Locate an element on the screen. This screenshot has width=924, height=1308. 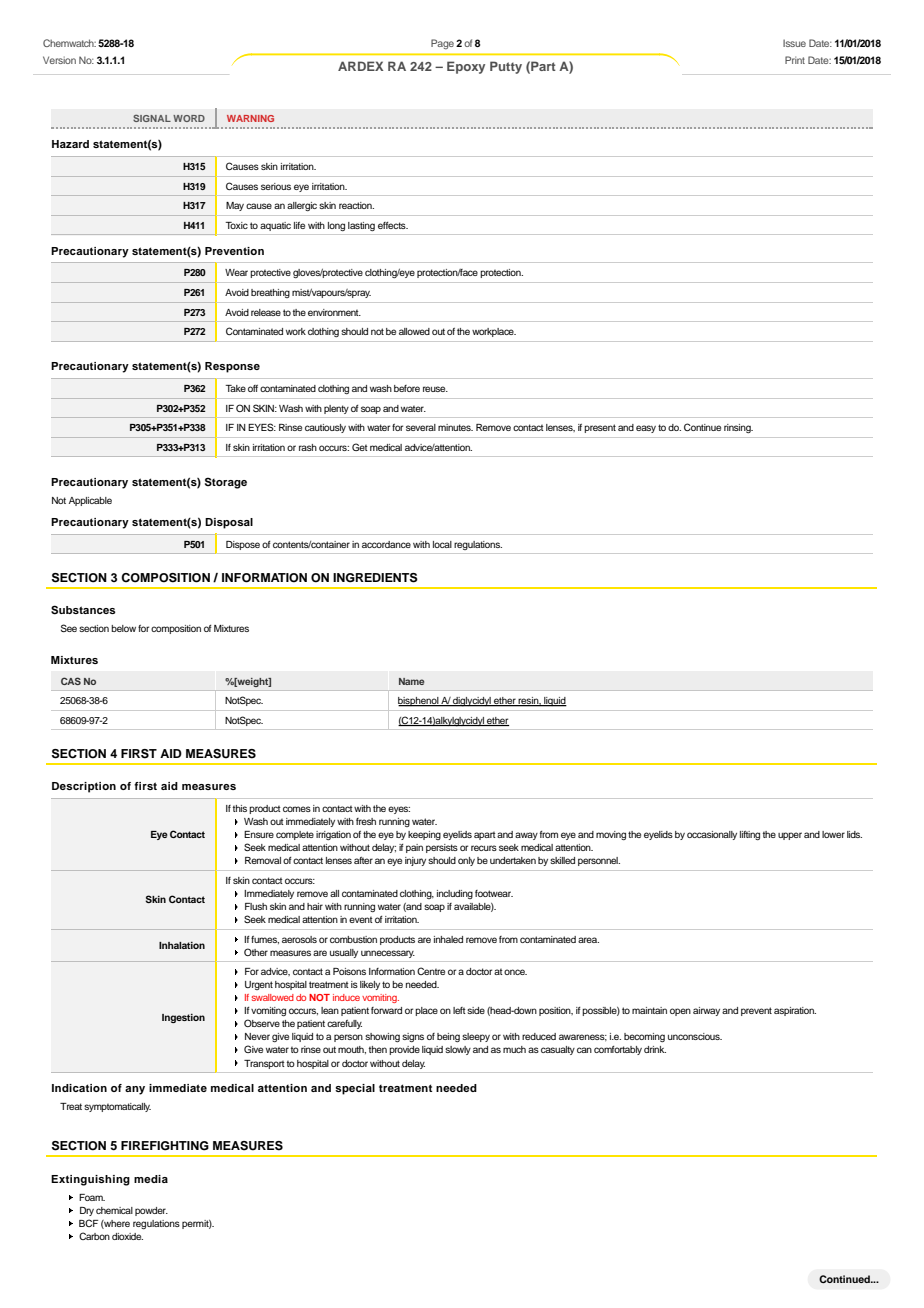
keeping is located at coordinates (424, 835).
